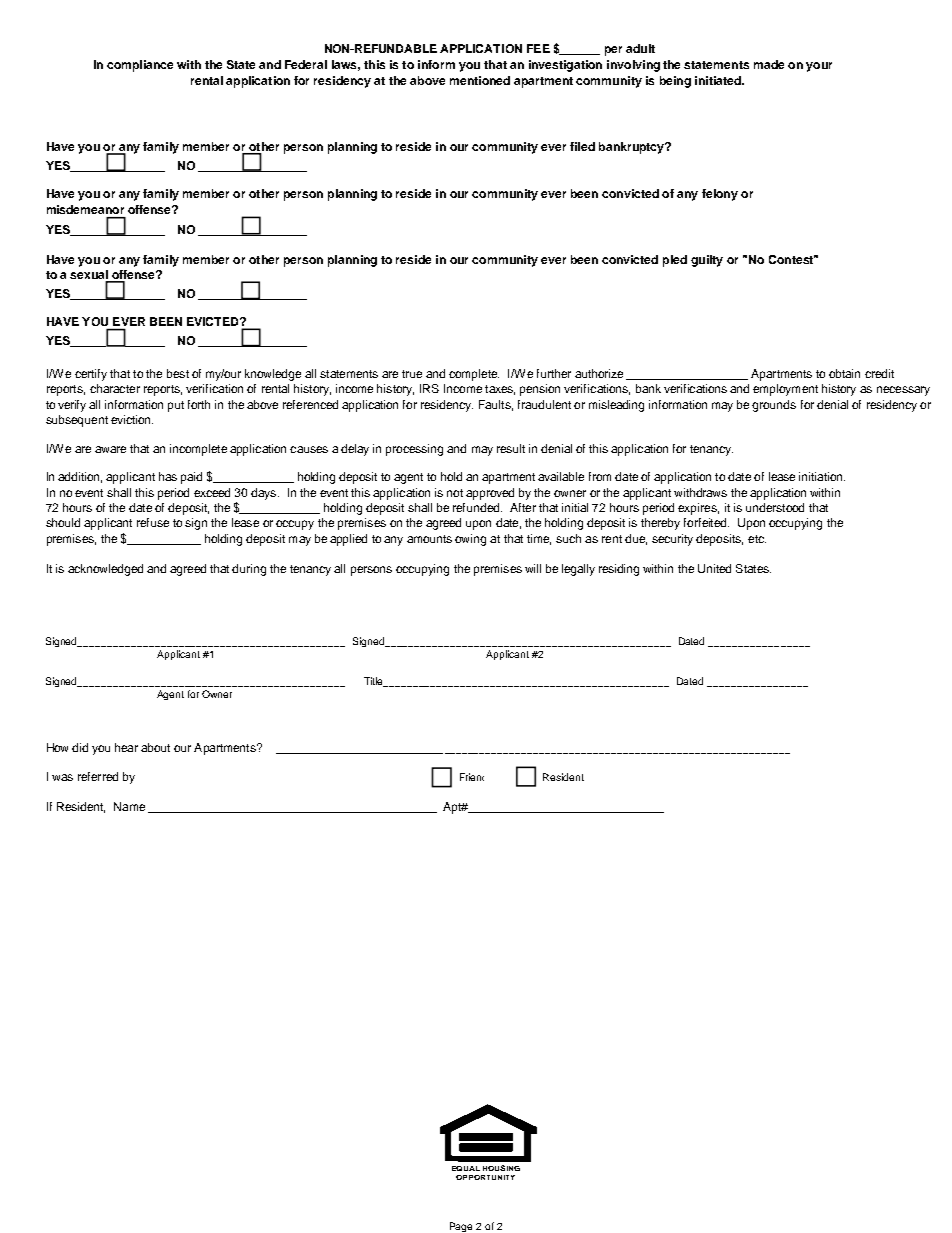 The height and width of the image is (1233, 952). What do you see at coordinates (480, 80) in the image?
I see `mentioned` at bounding box center [480, 80].
